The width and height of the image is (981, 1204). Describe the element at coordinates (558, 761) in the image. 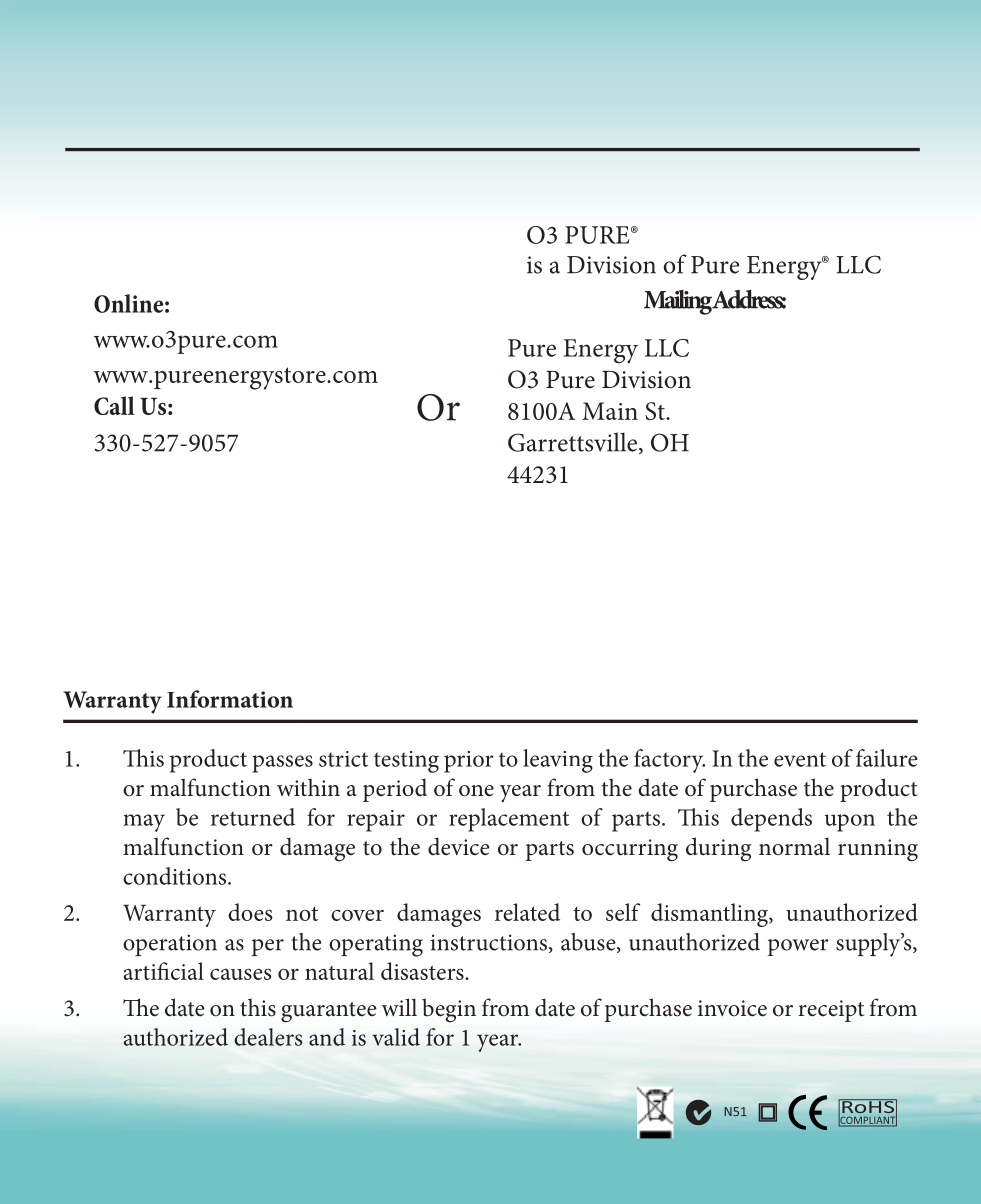

I see `leaving` at that location.
